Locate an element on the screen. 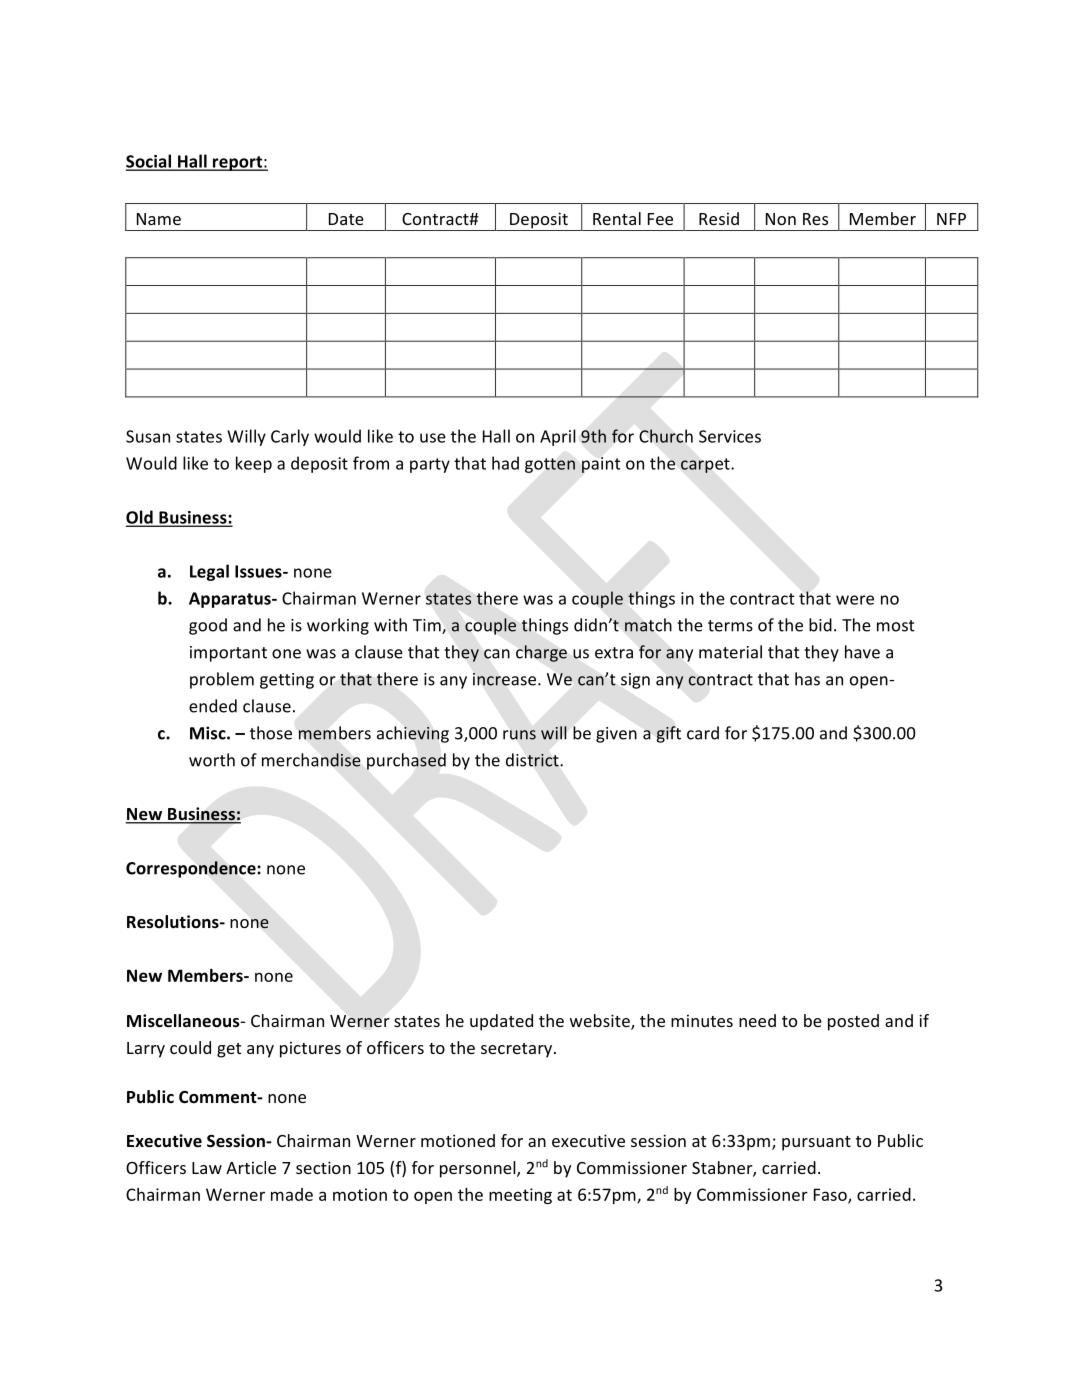 This screenshot has height=1383, width=1069. keep is located at coordinates (254, 464).
